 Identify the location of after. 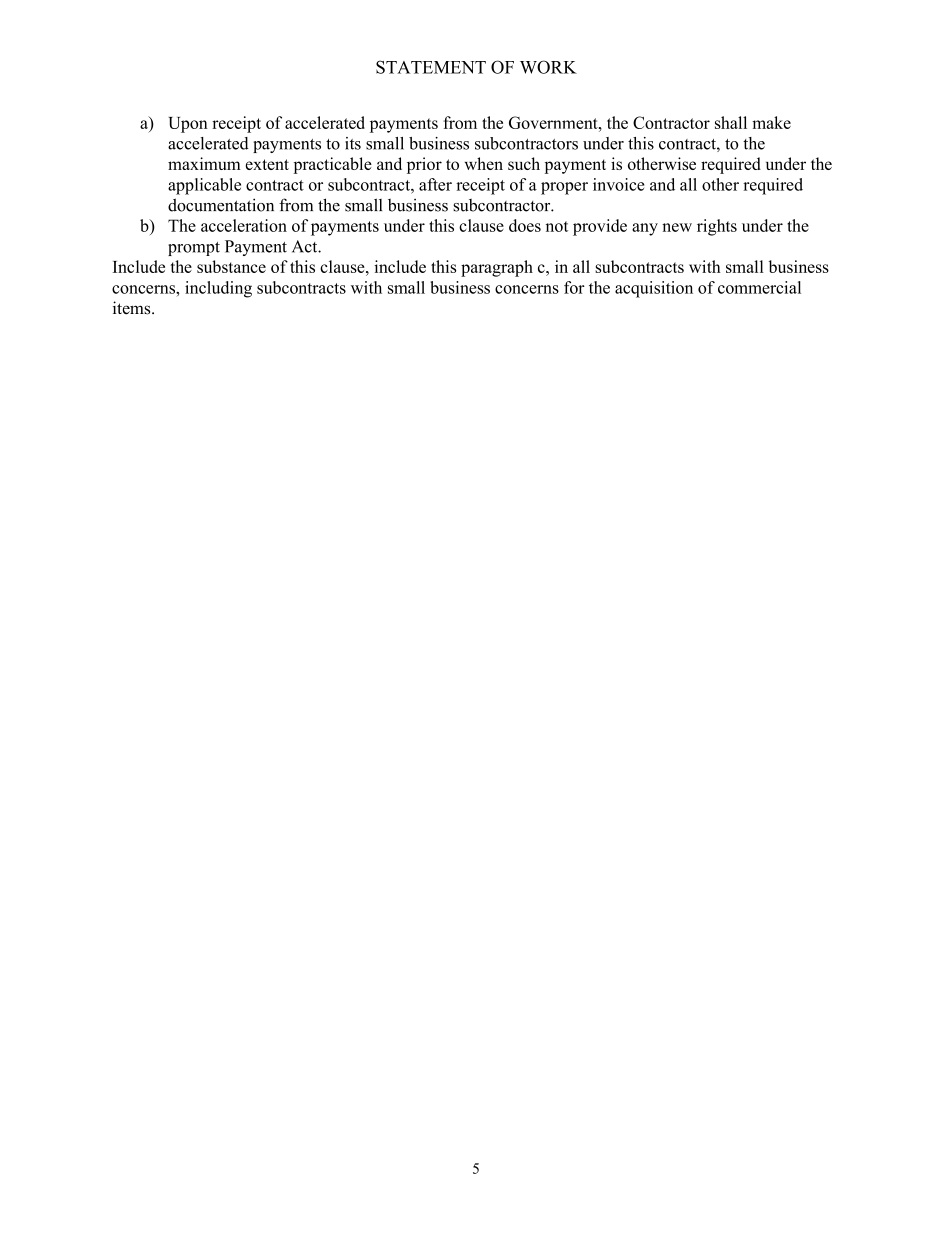
(435, 184).
